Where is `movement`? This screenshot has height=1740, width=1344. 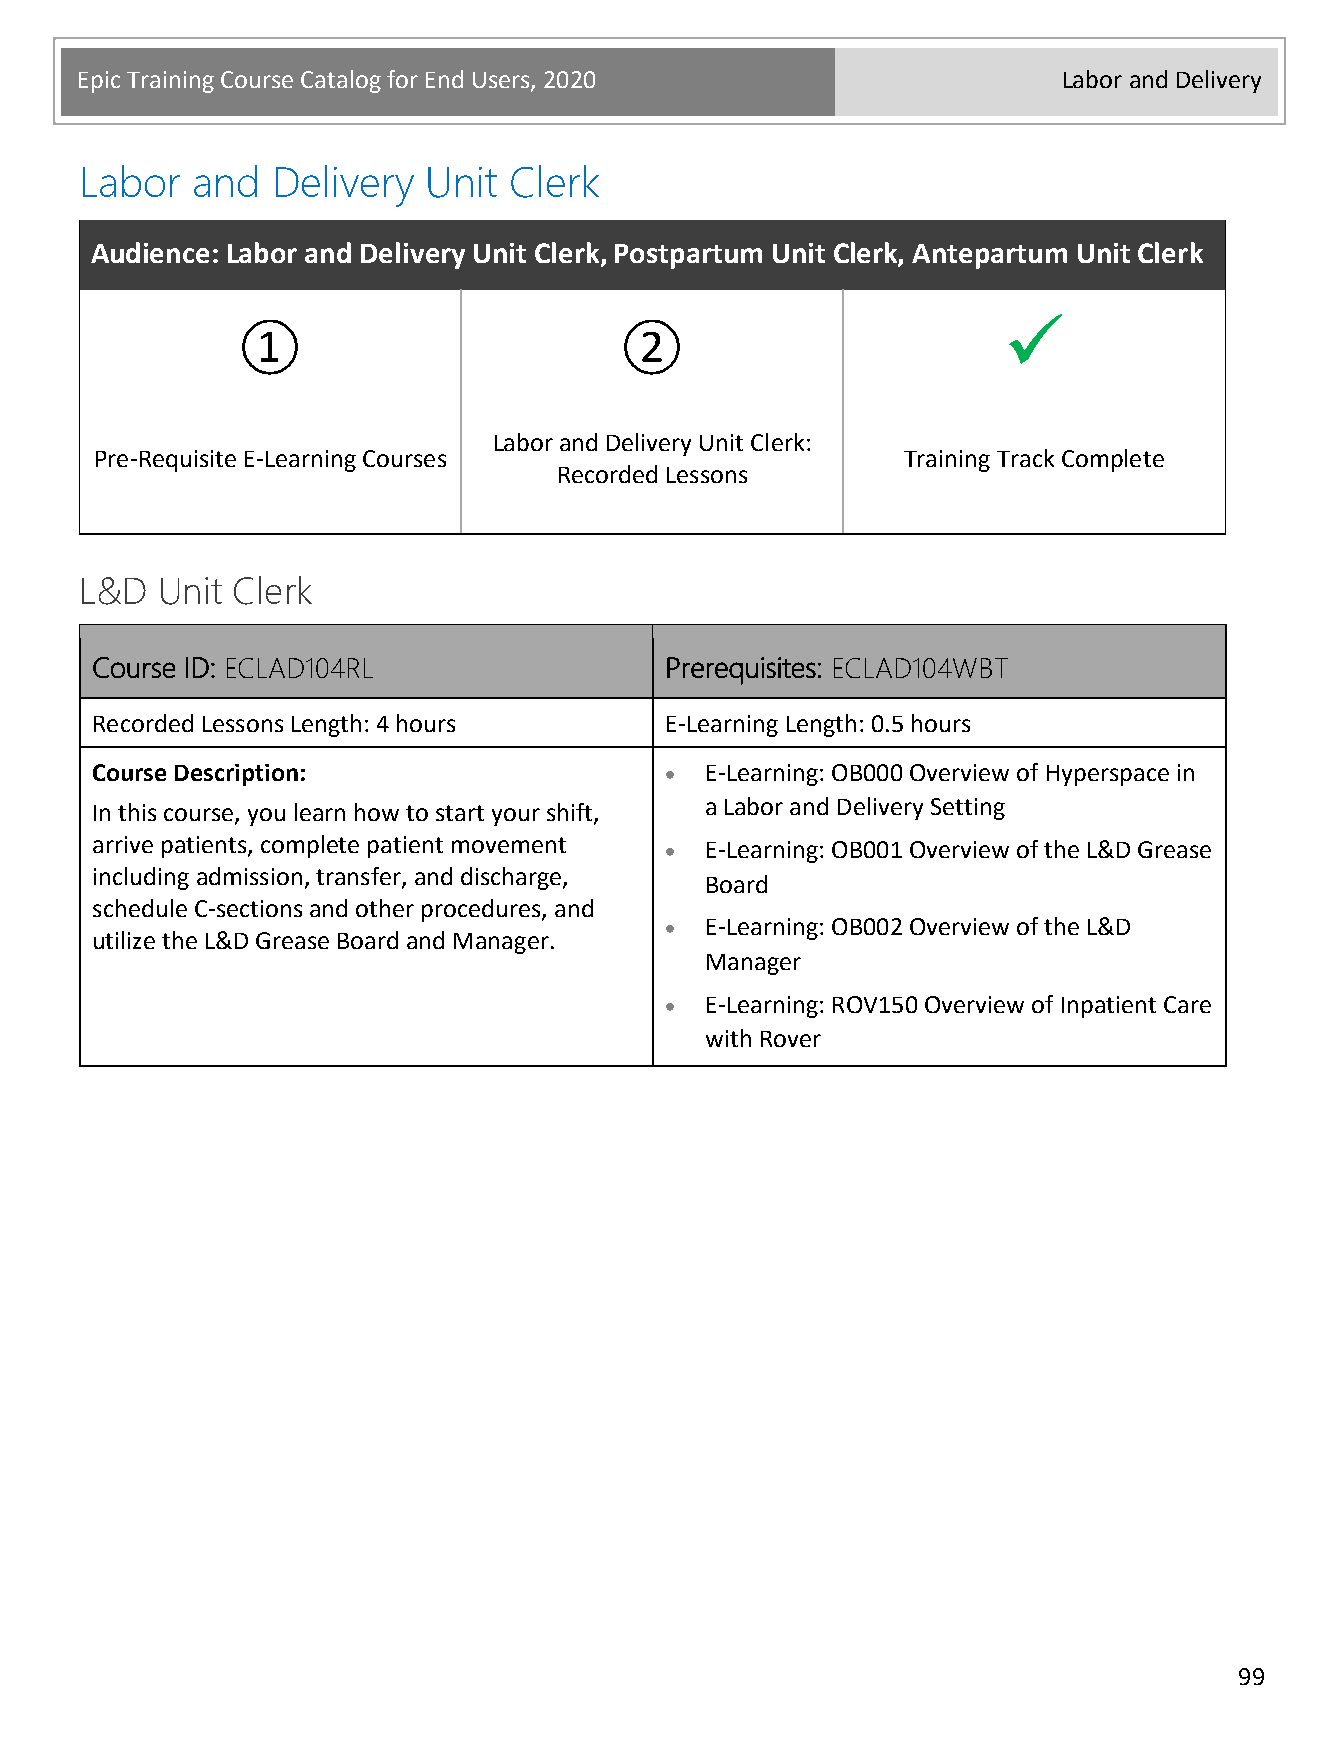 movement is located at coordinates (509, 845).
